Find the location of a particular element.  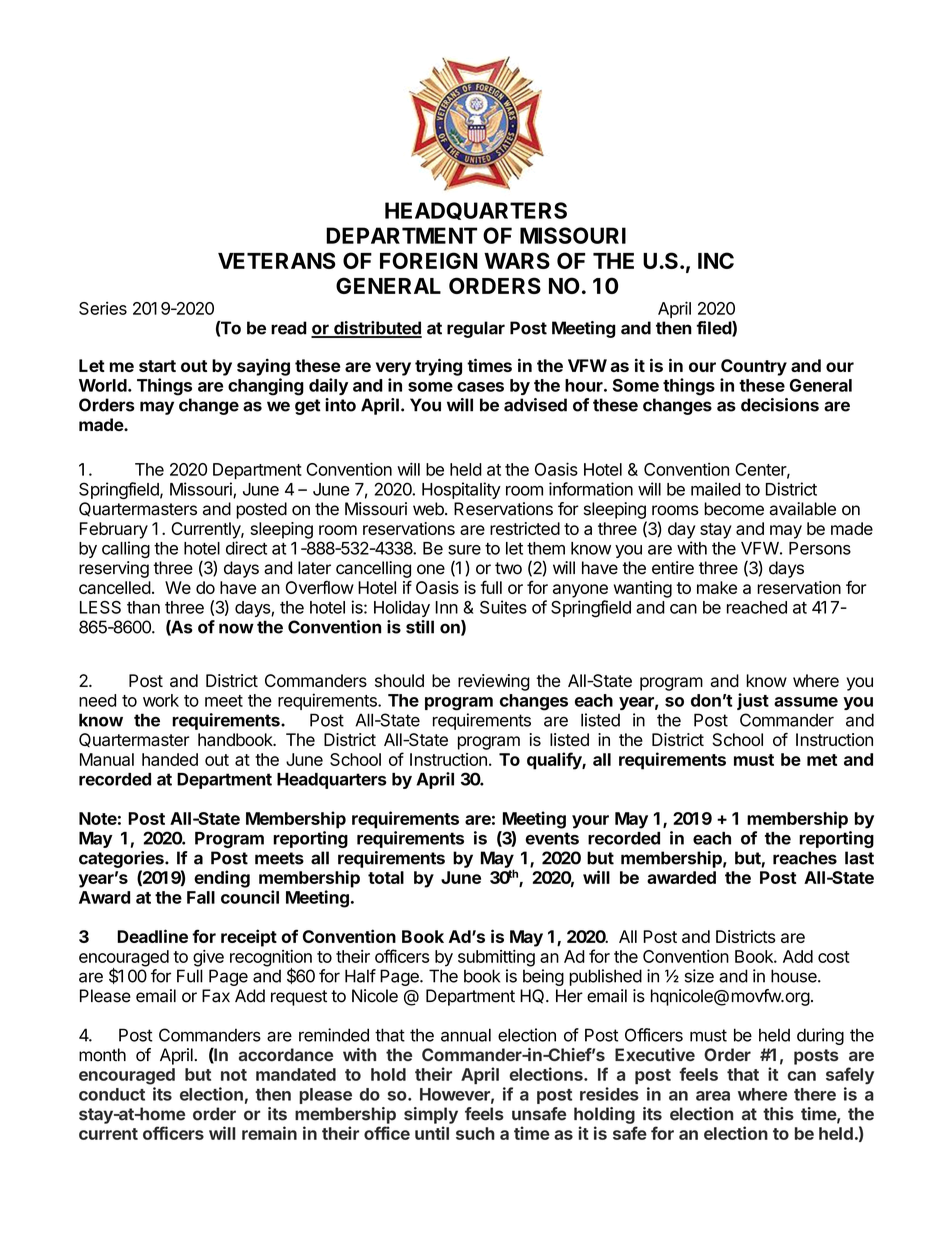

work is located at coordinates (161, 700).
